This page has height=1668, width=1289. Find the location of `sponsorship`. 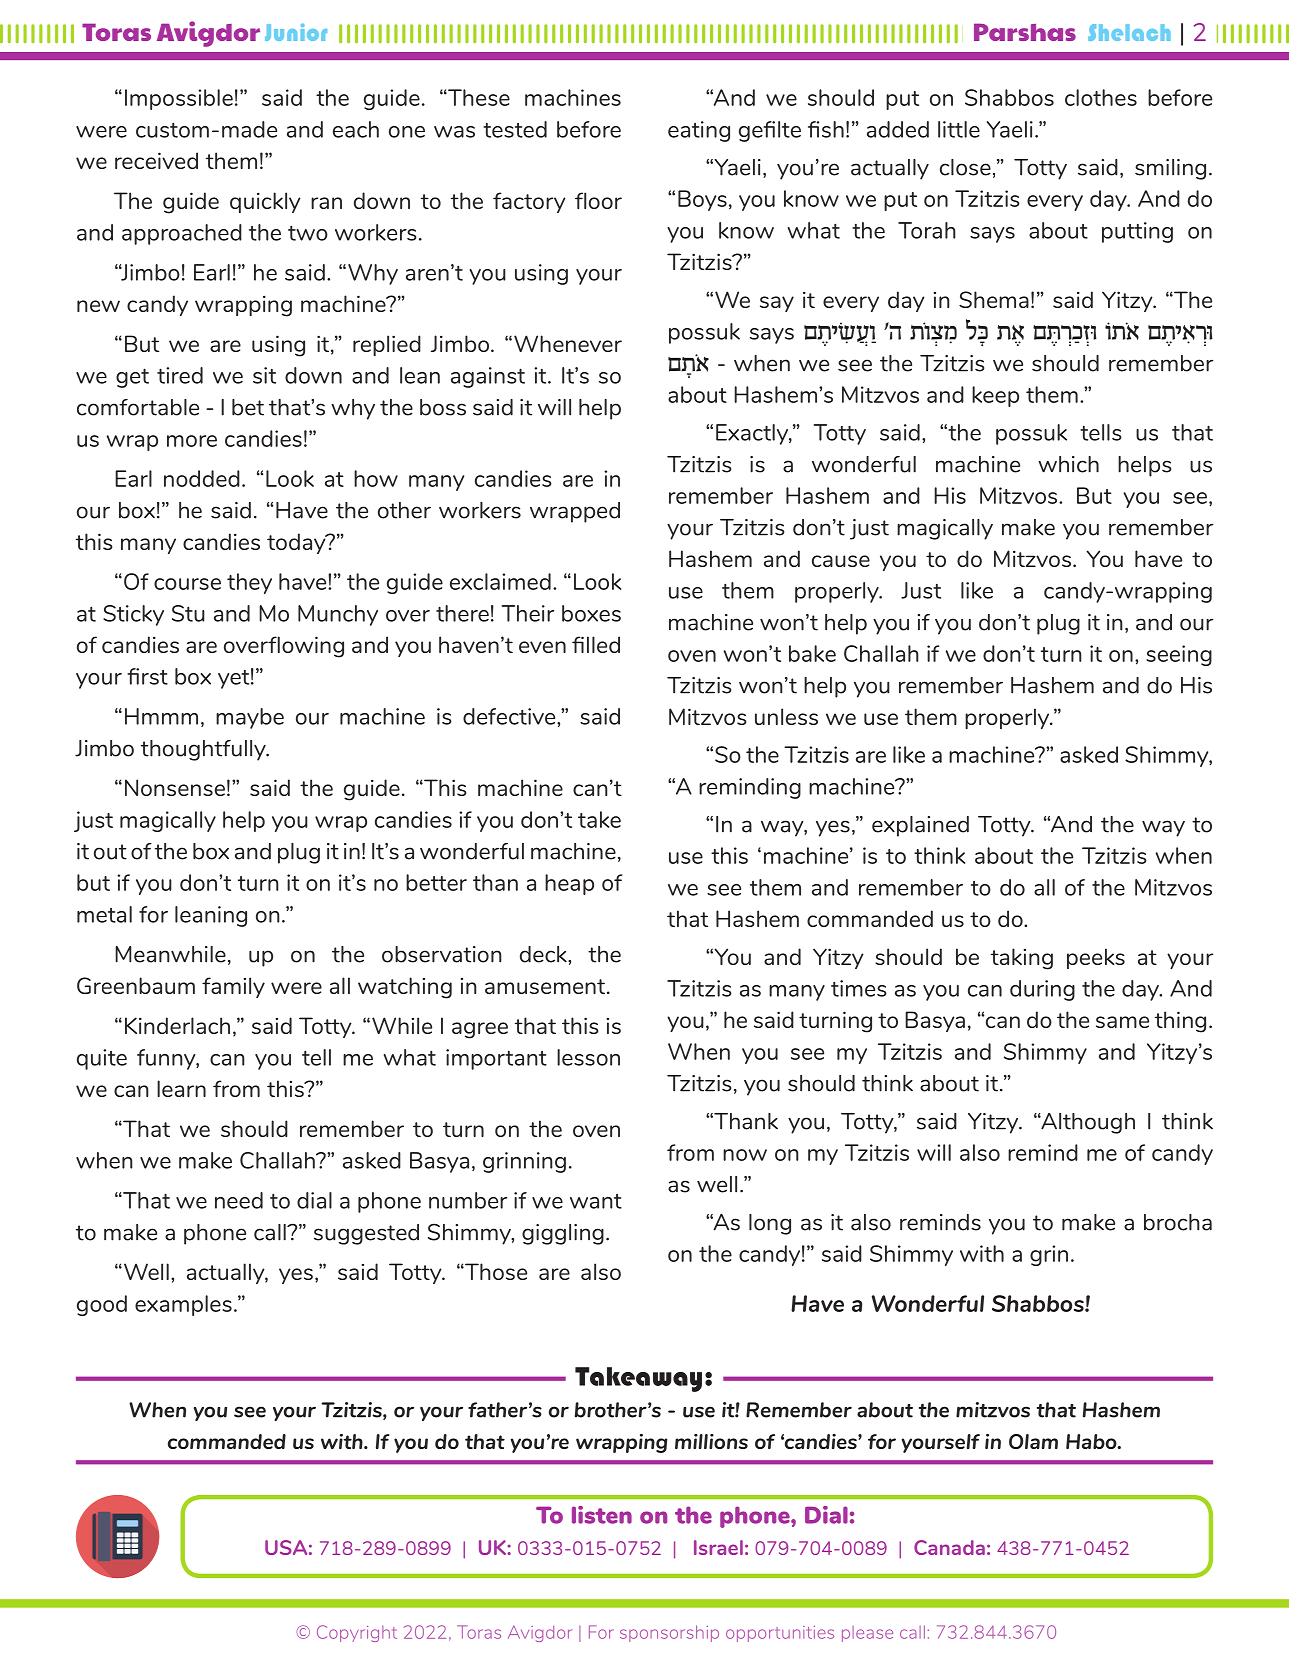

sponsorship is located at coordinates (669, 1633).
